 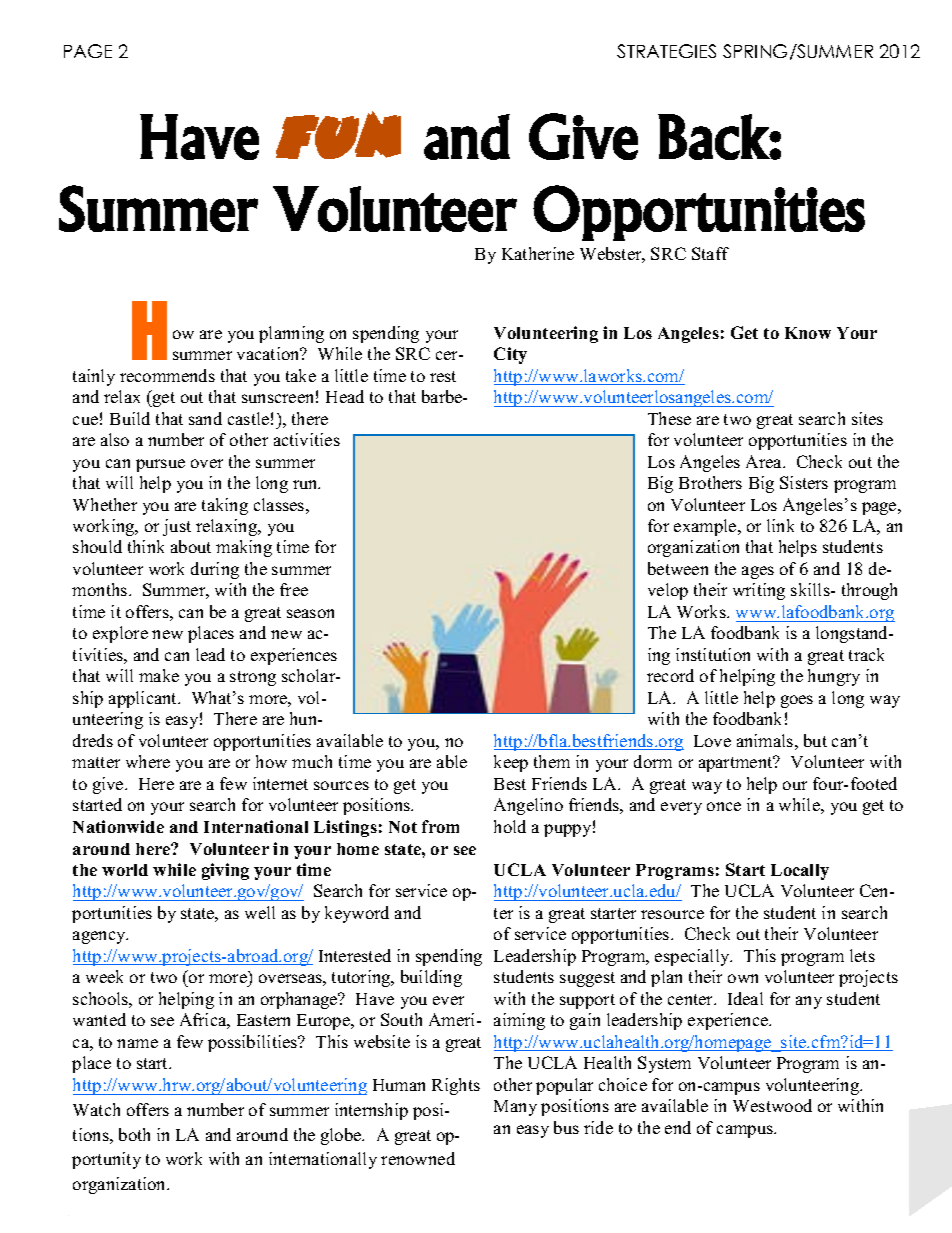 I want to click on Know, so click(x=808, y=333).
